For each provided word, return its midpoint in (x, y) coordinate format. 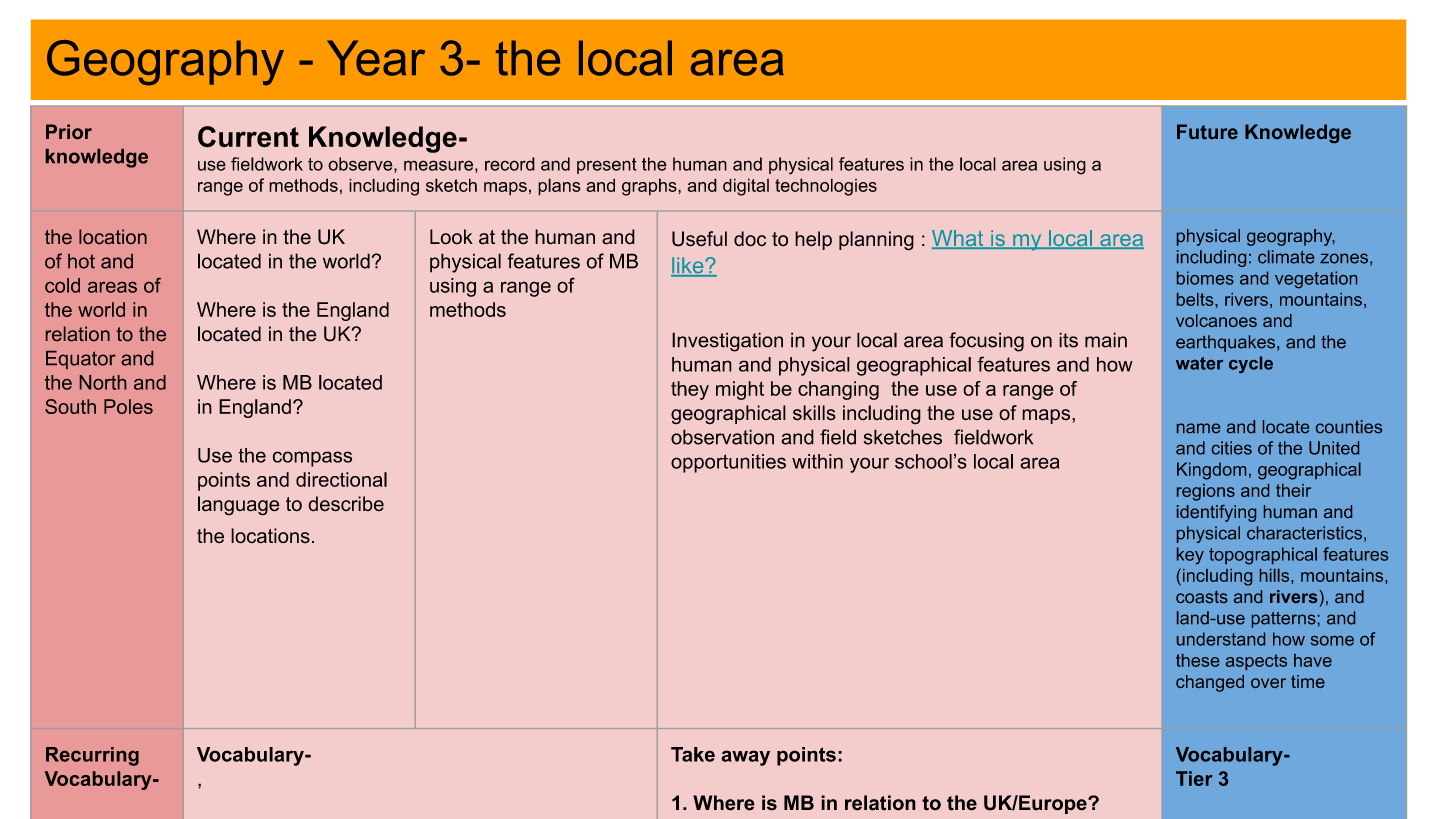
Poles (128, 406)
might (740, 390)
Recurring (92, 756)
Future (1207, 131)
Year (376, 58)
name (1198, 428)
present (607, 166)
